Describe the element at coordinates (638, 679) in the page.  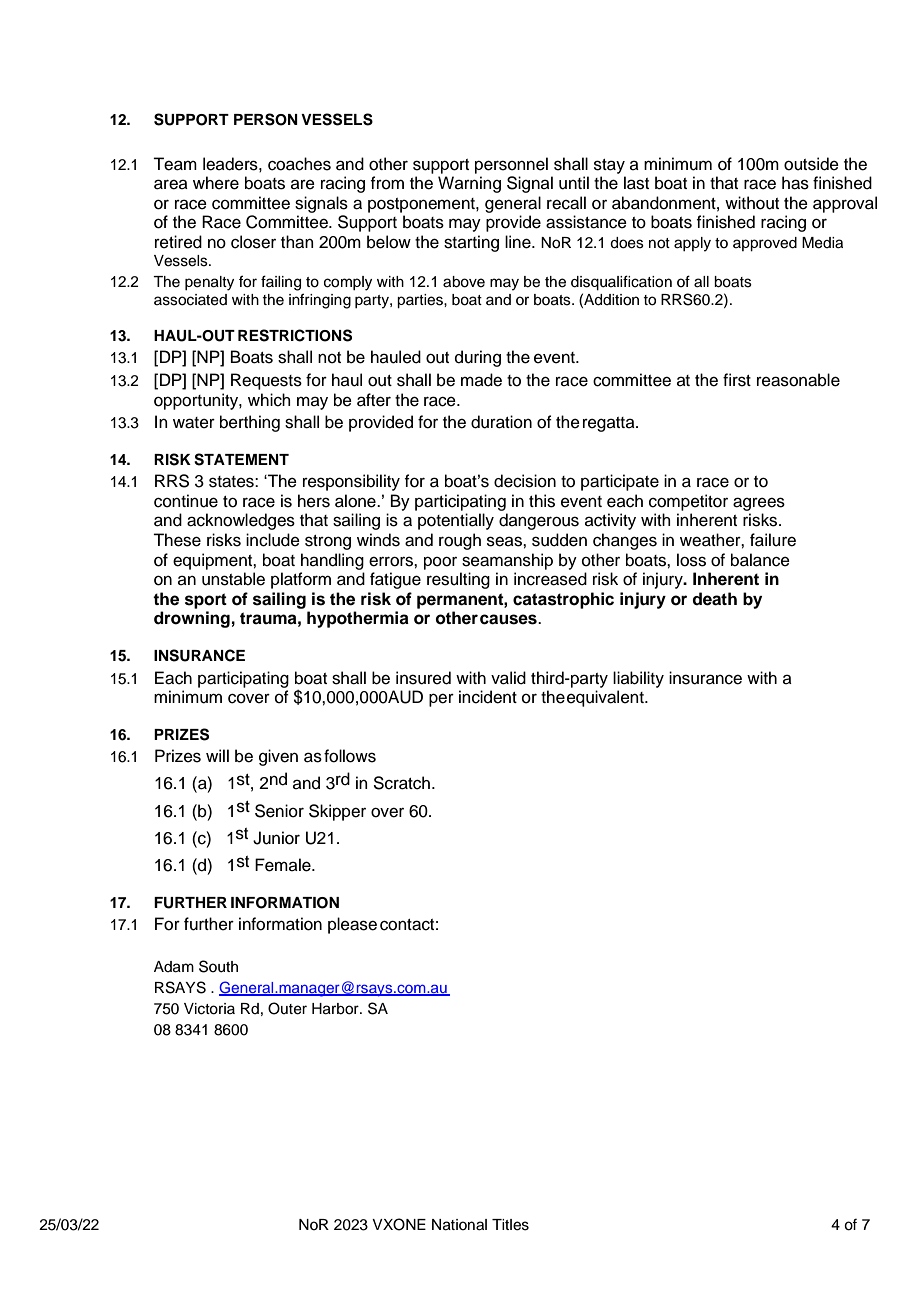
I see `liability` at that location.
